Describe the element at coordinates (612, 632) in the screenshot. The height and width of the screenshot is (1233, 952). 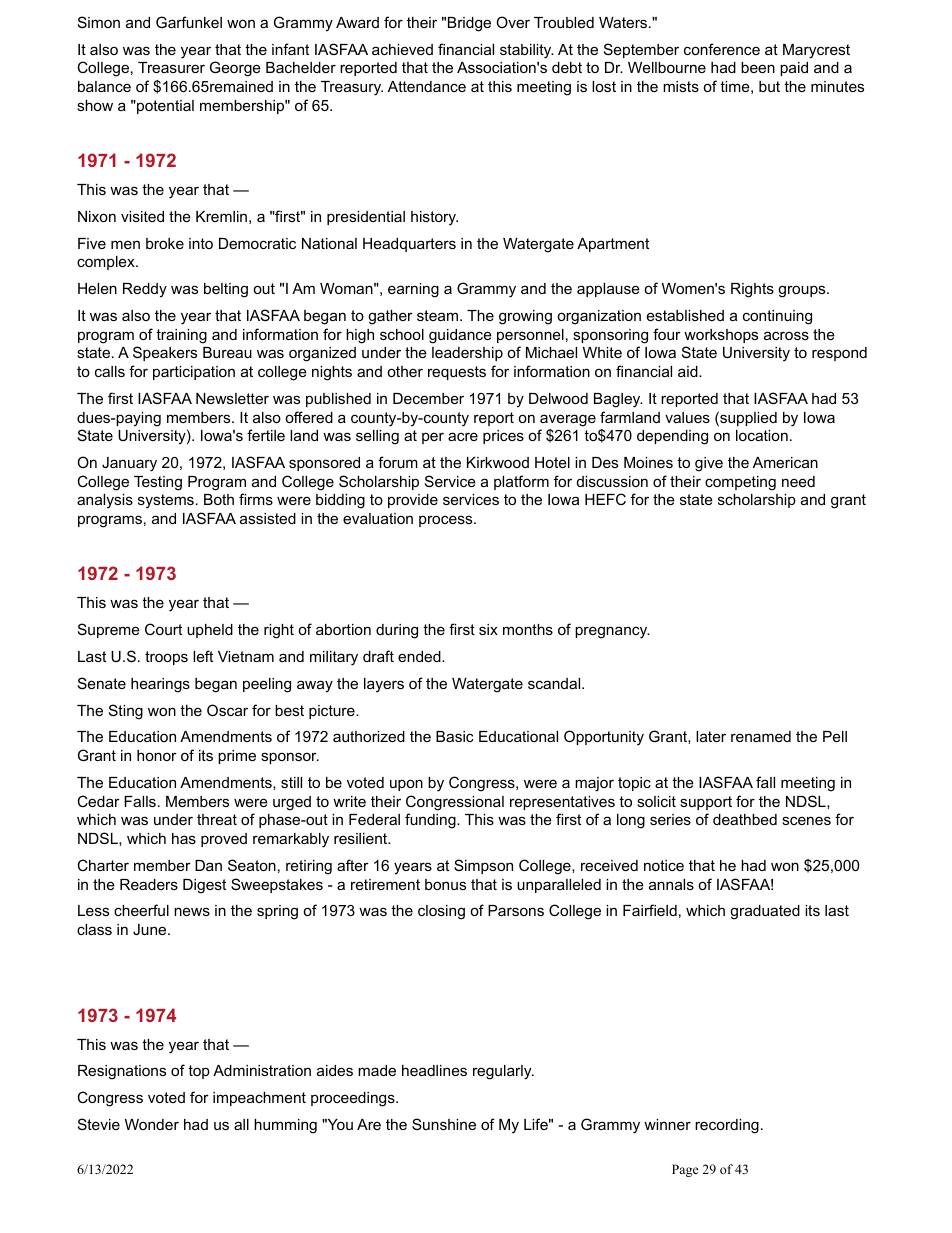
I see `pregnancy` at that location.
